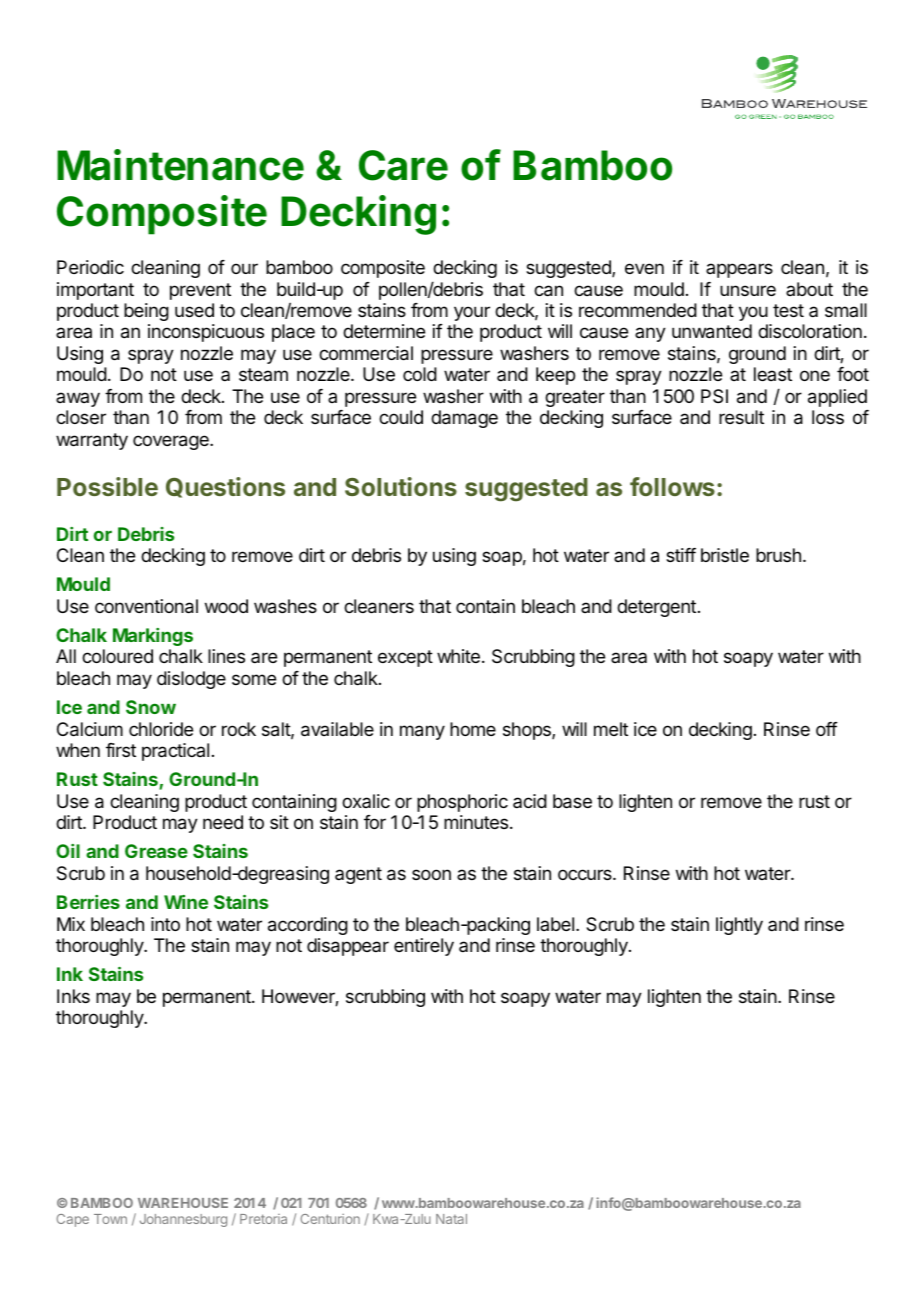  I want to click on white, so click(458, 656).
